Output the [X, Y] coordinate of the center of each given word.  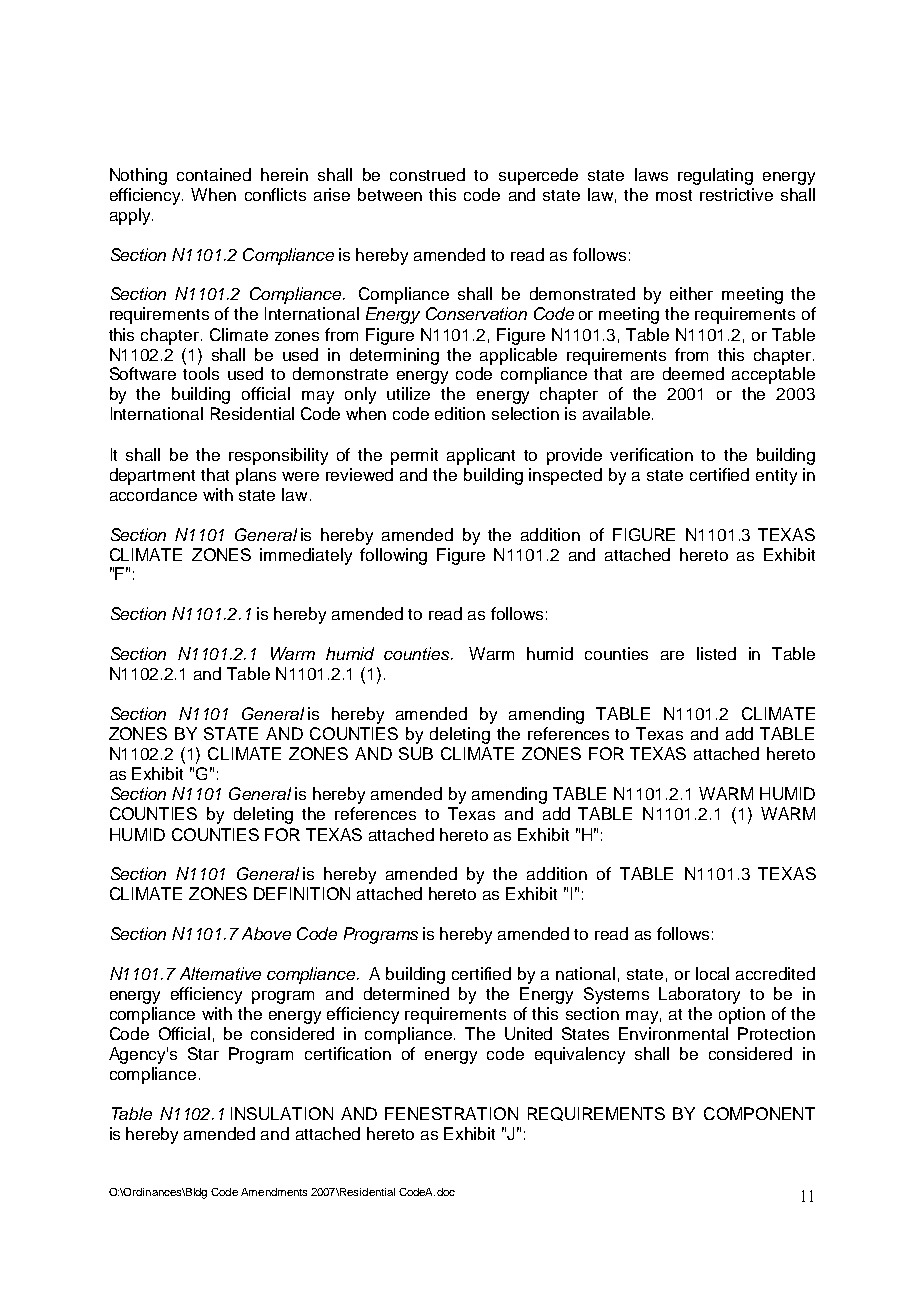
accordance [153, 494]
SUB [416, 753]
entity [776, 476]
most [674, 195]
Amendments [274, 1192]
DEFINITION [302, 893]
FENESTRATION [451, 1113]
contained [214, 174]
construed [427, 174]
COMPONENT [759, 1113]
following [393, 556]
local [712, 973]
